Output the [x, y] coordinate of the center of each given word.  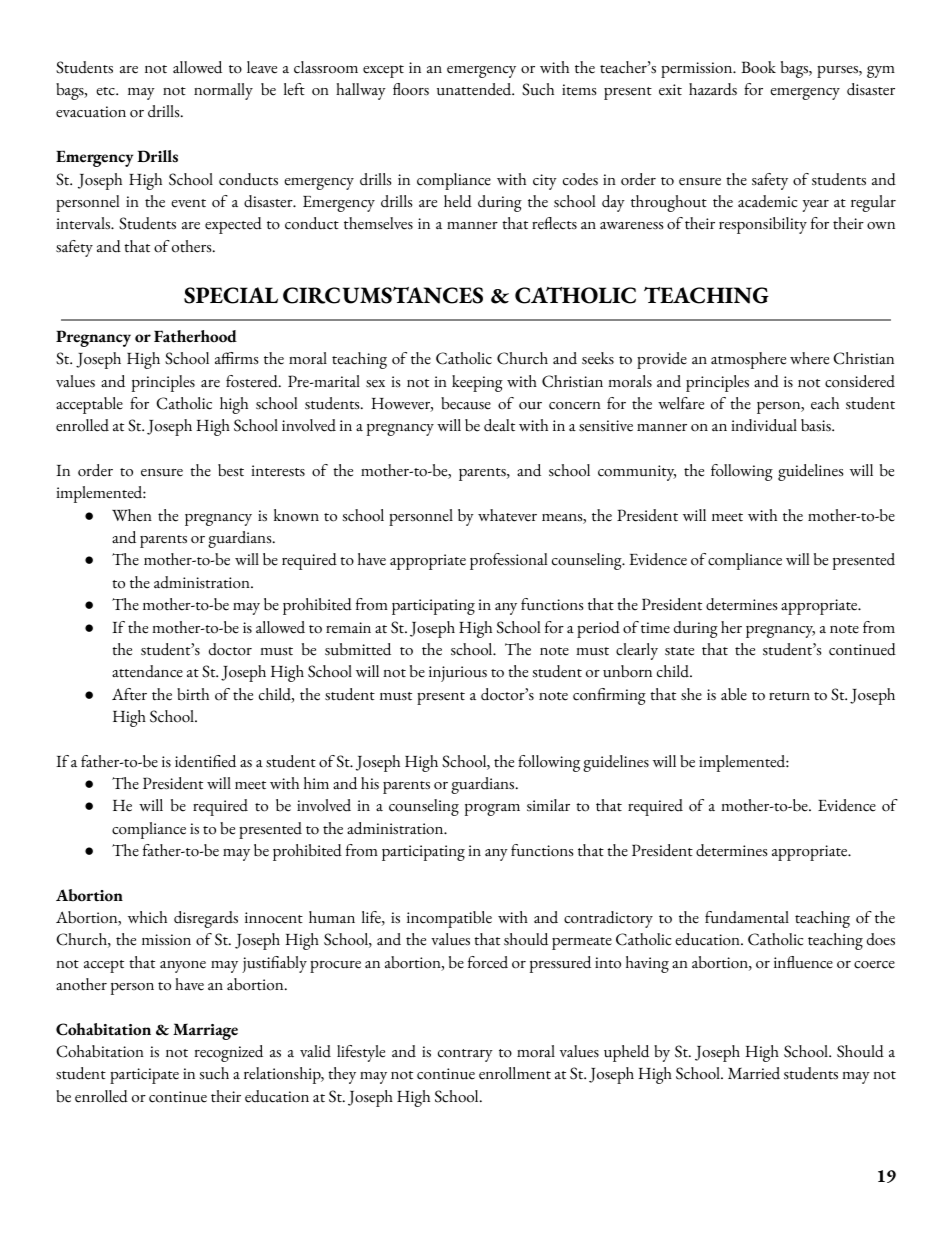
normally [223, 91]
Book [758, 67]
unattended [475, 89]
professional [508, 561]
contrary [465, 1055]
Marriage [205, 1031]
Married [754, 1073]
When [132, 515]
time [655, 628]
